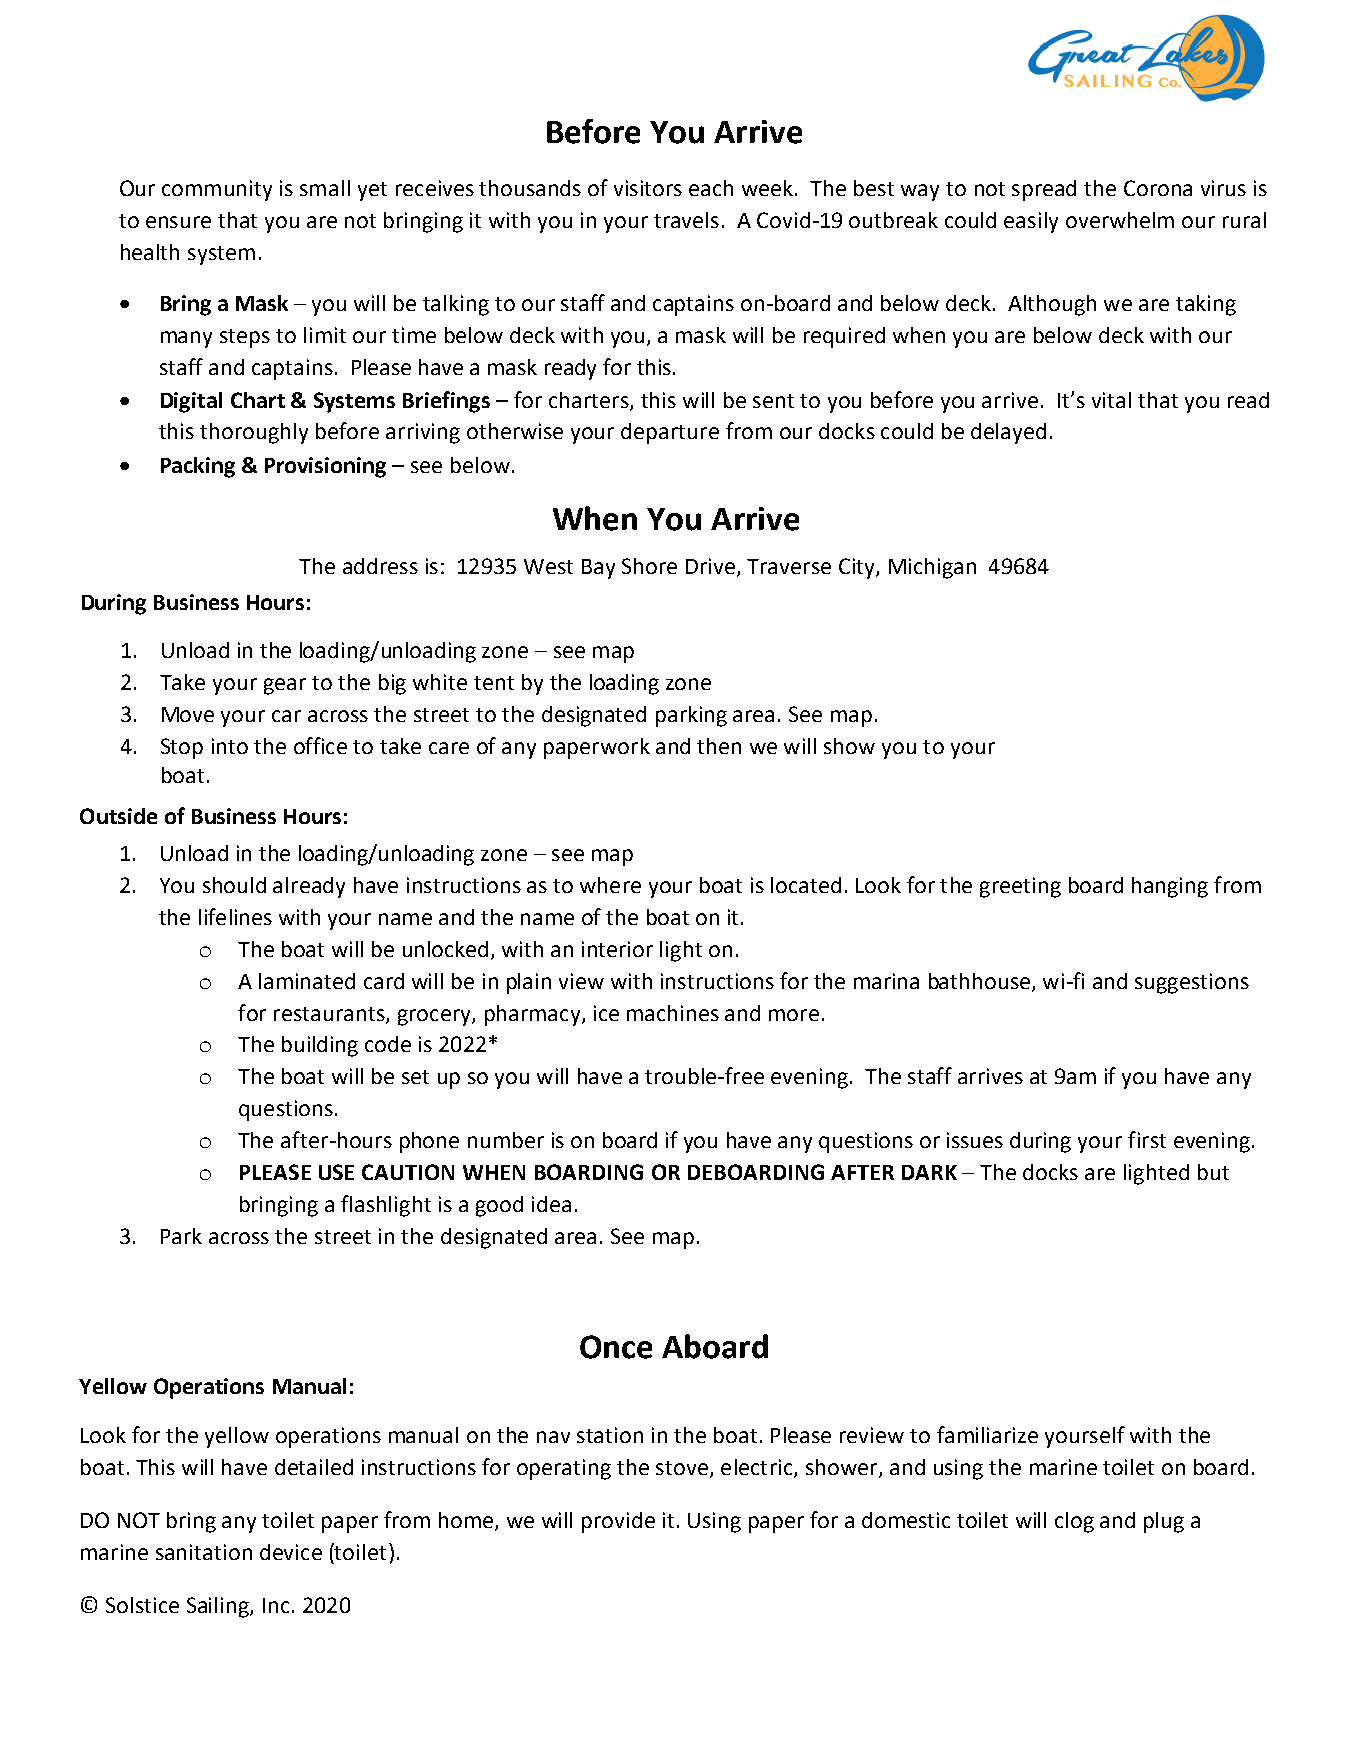 Image resolution: width=1349 pixels, height=1746 pixels. What do you see at coordinates (618, 1522) in the image?
I see `provide` at bounding box center [618, 1522].
